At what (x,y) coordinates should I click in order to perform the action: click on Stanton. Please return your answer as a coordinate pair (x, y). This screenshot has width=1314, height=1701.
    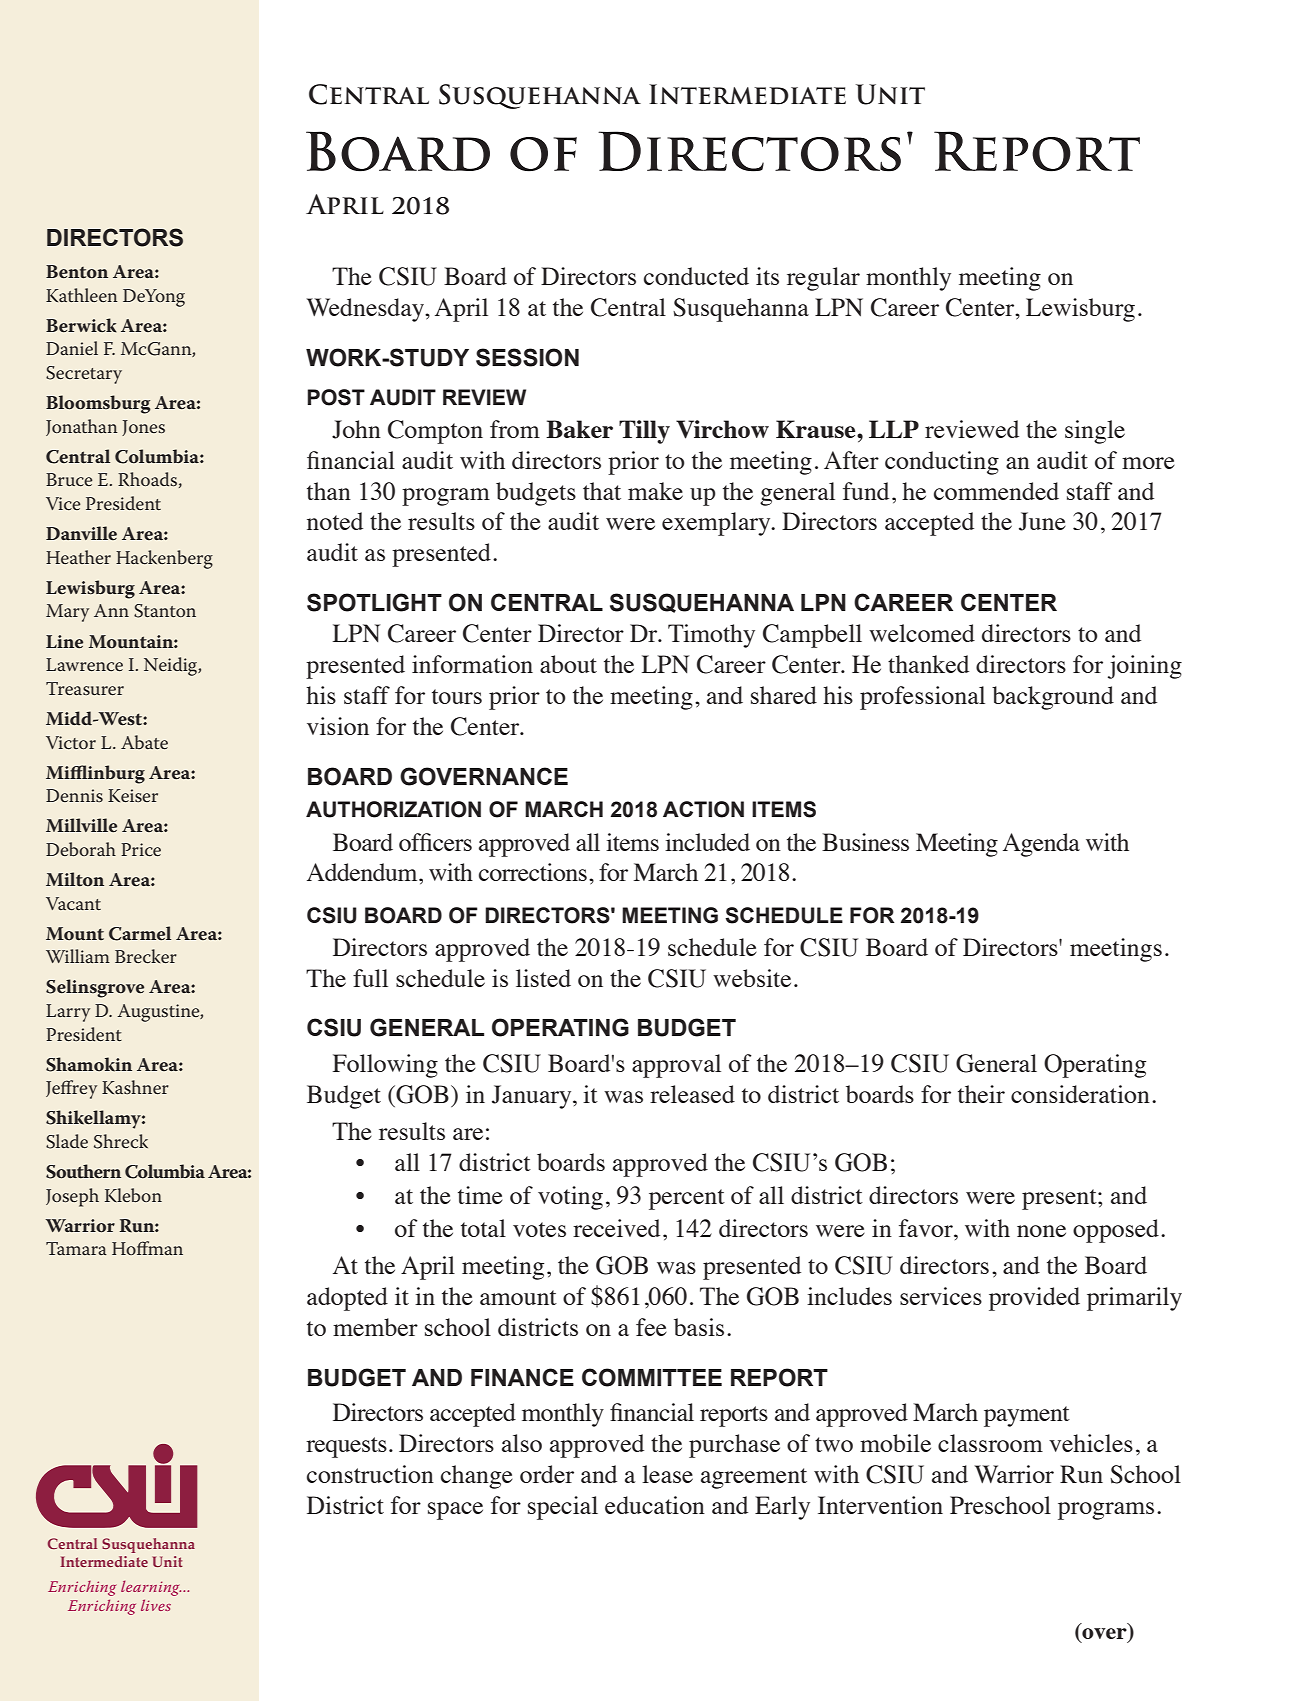
    Looking at the image, I should click on (165, 611).
